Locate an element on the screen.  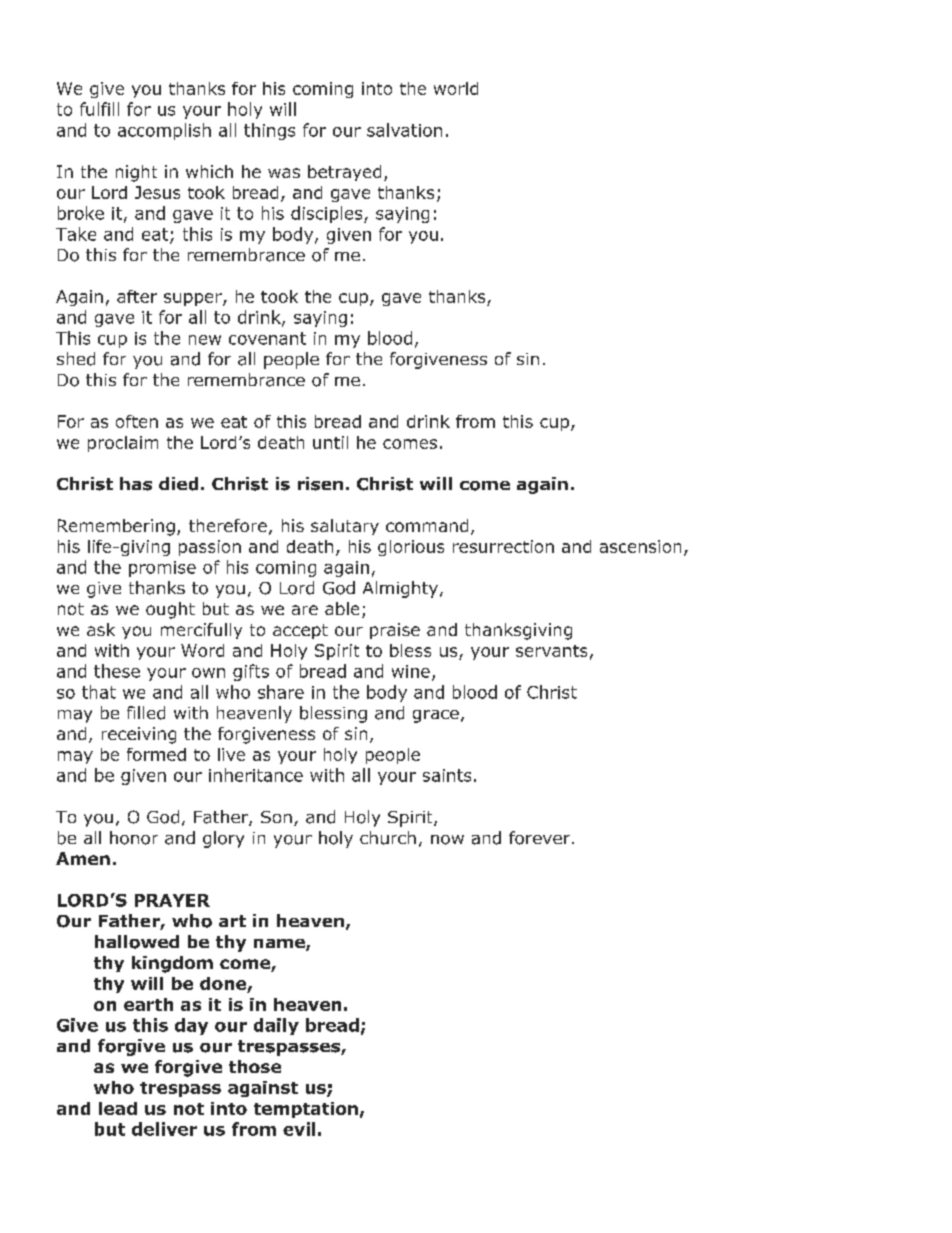
world is located at coordinates (456, 88).
